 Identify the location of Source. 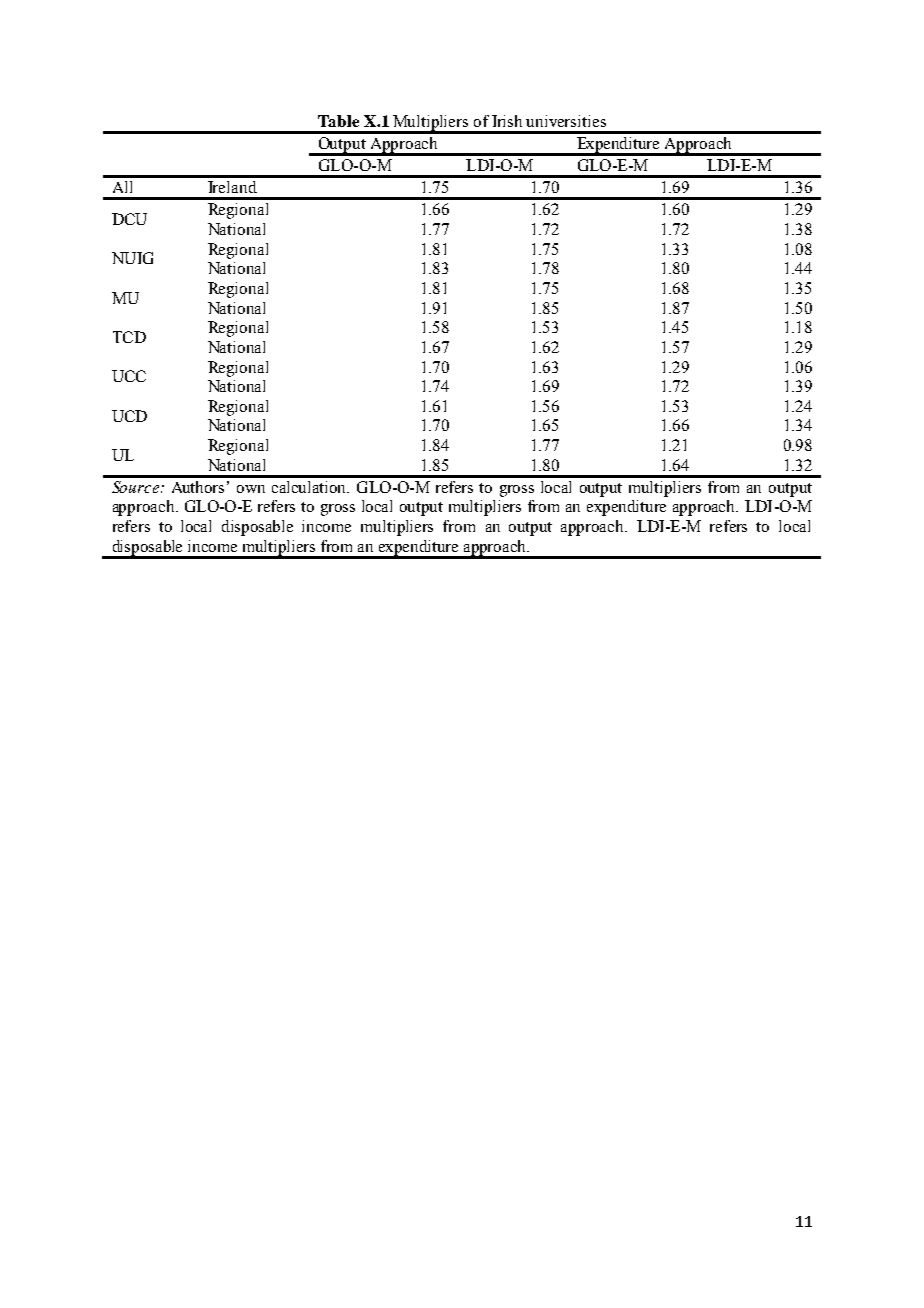
(135, 487).
